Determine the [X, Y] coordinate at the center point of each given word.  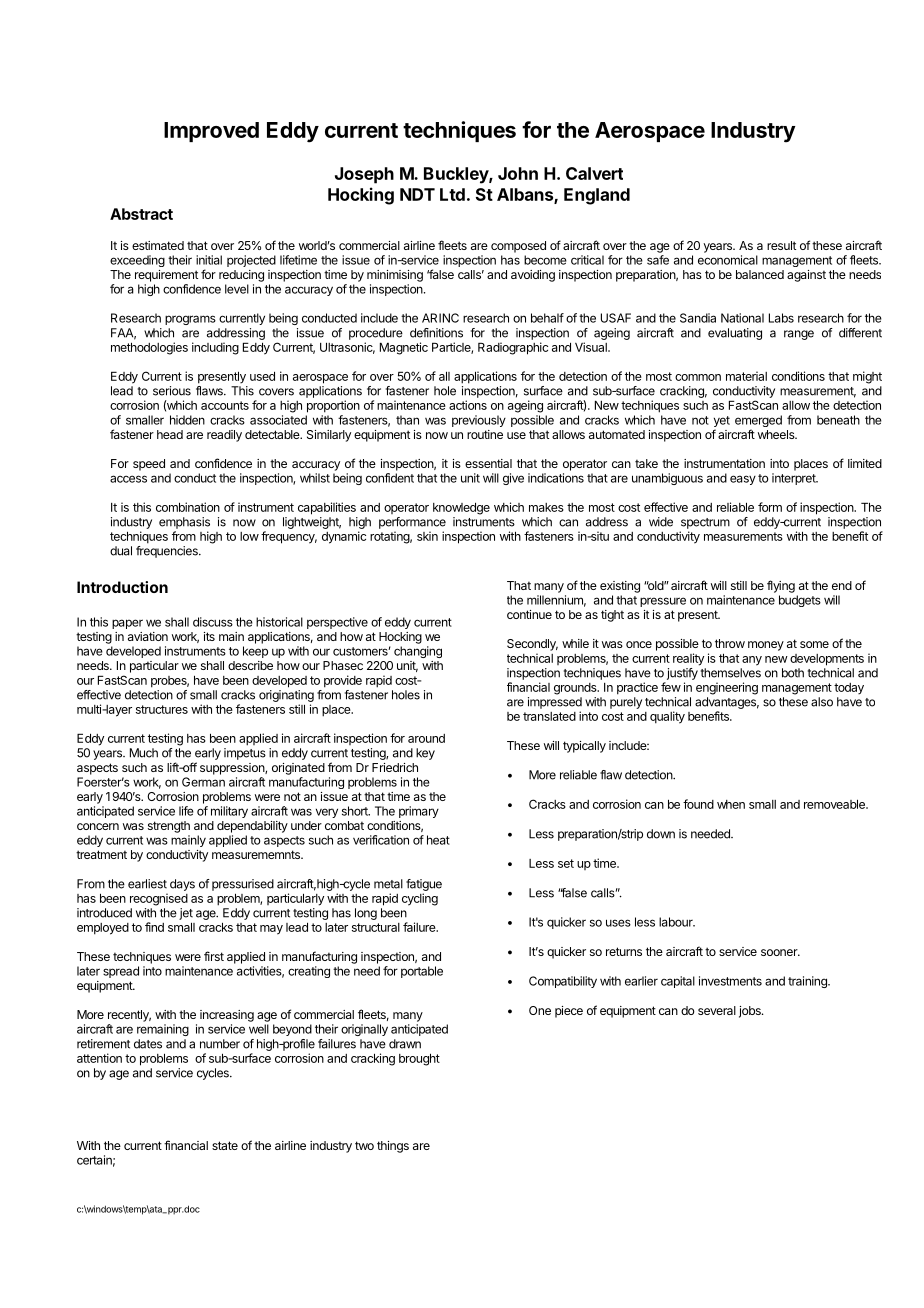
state [225, 1145]
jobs [751, 1012]
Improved [211, 132]
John [518, 173]
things [393, 1147]
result [781, 245]
